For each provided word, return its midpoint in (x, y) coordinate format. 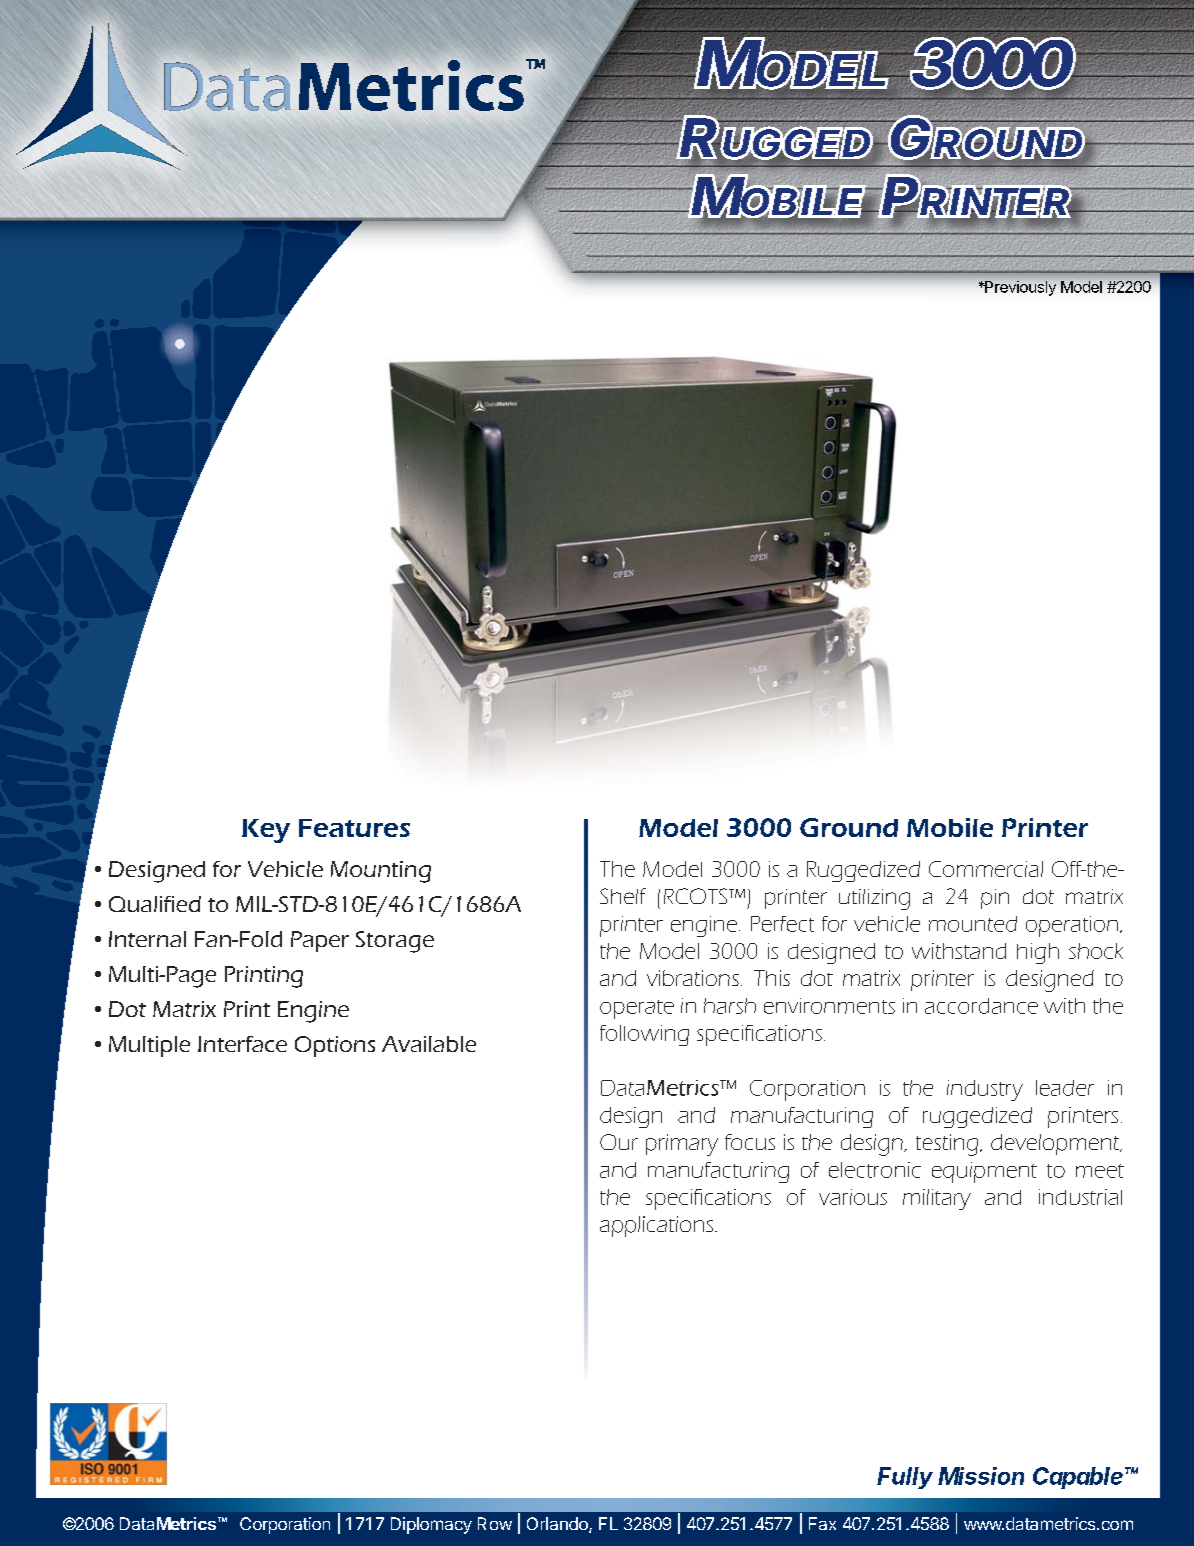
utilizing (874, 899)
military (937, 1199)
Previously (1019, 288)
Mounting (381, 872)
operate (637, 1009)
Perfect (782, 924)
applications (656, 1226)
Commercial (986, 869)
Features (354, 828)
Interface (242, 1044)
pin (995, 899)
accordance (981, 1006)
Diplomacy (431, 1525)
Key (266, 831)
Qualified (155, 904)
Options (335, 1046)
